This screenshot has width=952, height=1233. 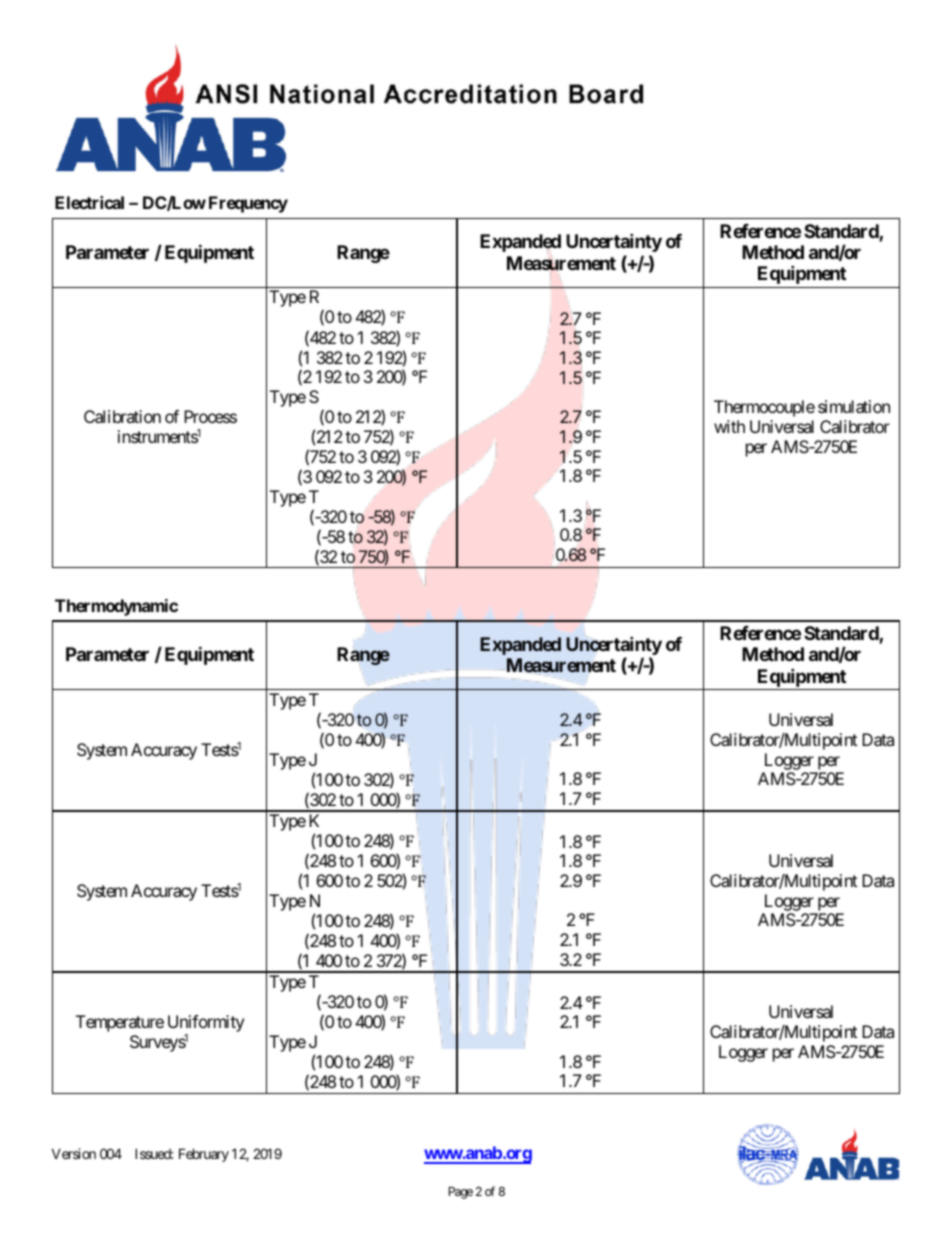 I want to click on simulation, so click(x=854, y=406).
